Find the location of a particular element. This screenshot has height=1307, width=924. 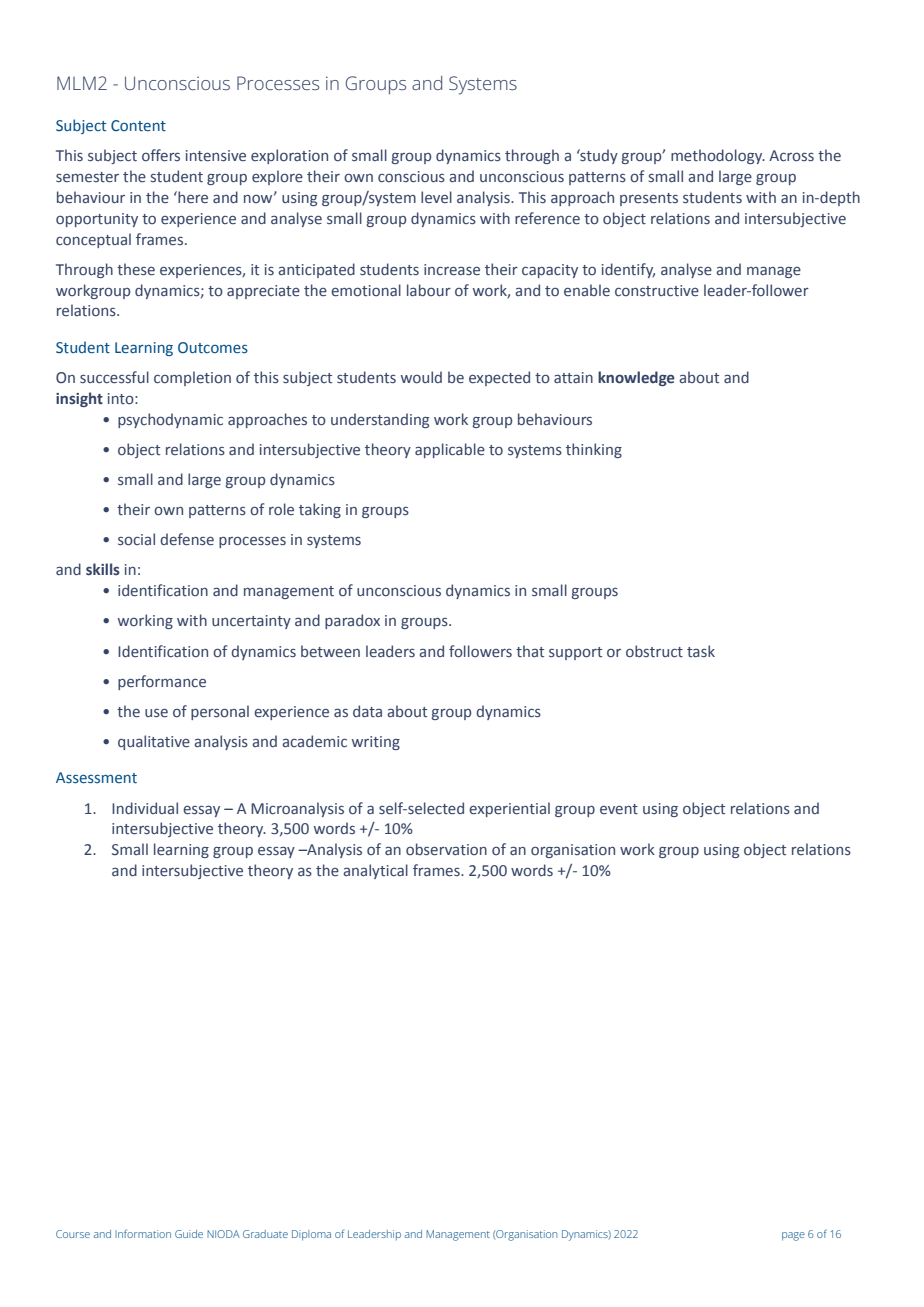

applicable is located at coordinates (450, 450).
